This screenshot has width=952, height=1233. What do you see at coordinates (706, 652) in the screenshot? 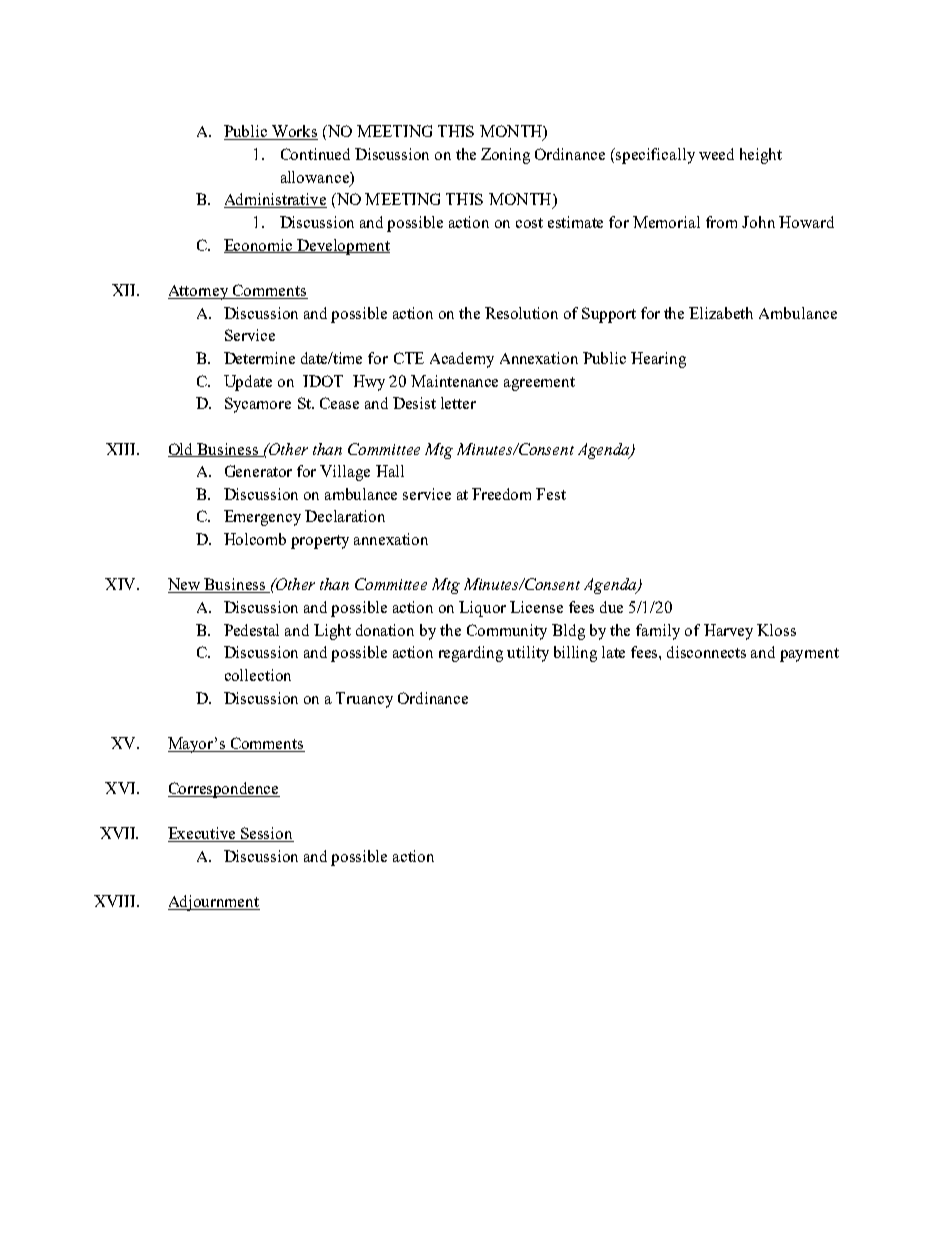
I see `disconnects` at bounding box center [706, 652].
